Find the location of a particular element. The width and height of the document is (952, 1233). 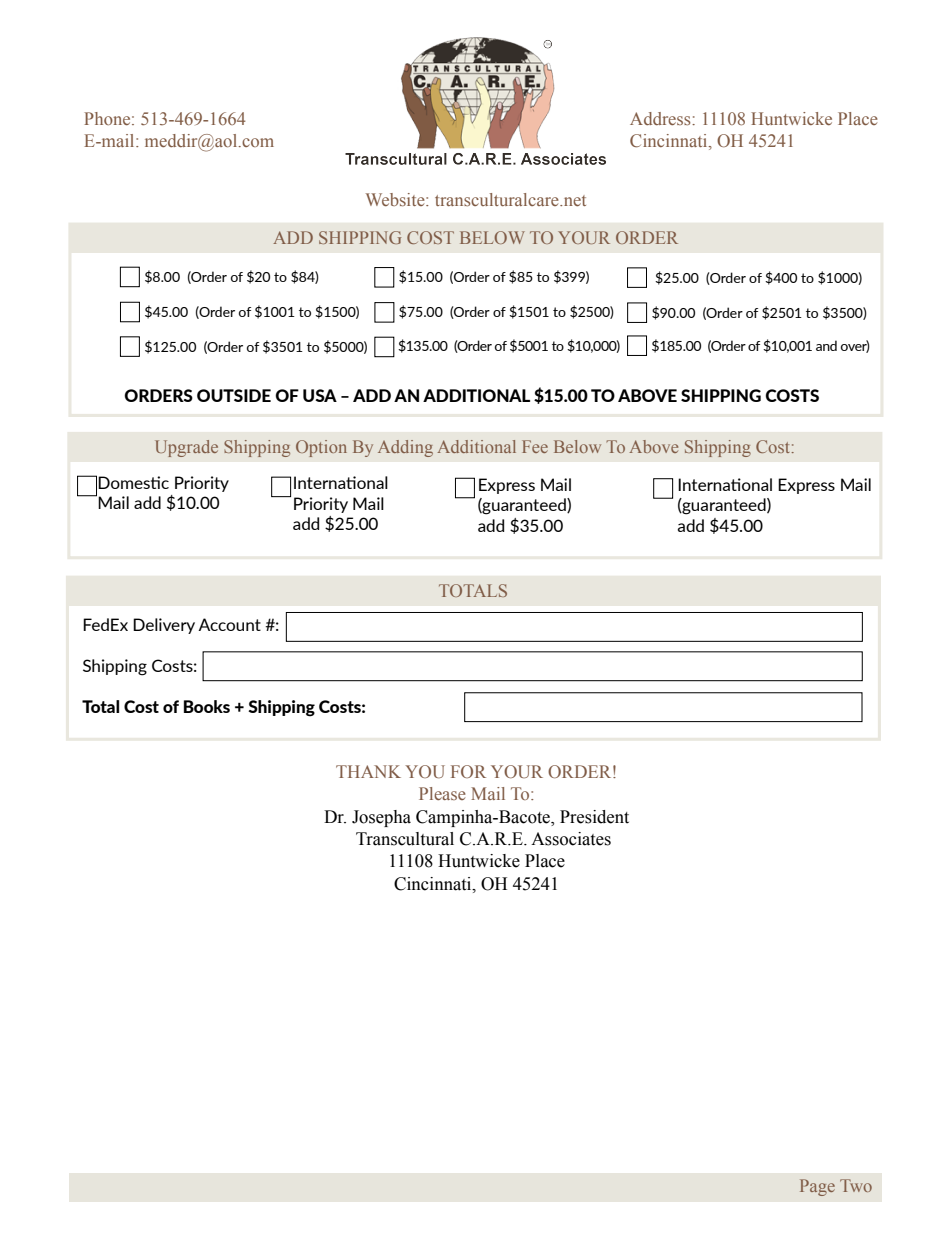

THANK is located at coordinates (368, 771).
